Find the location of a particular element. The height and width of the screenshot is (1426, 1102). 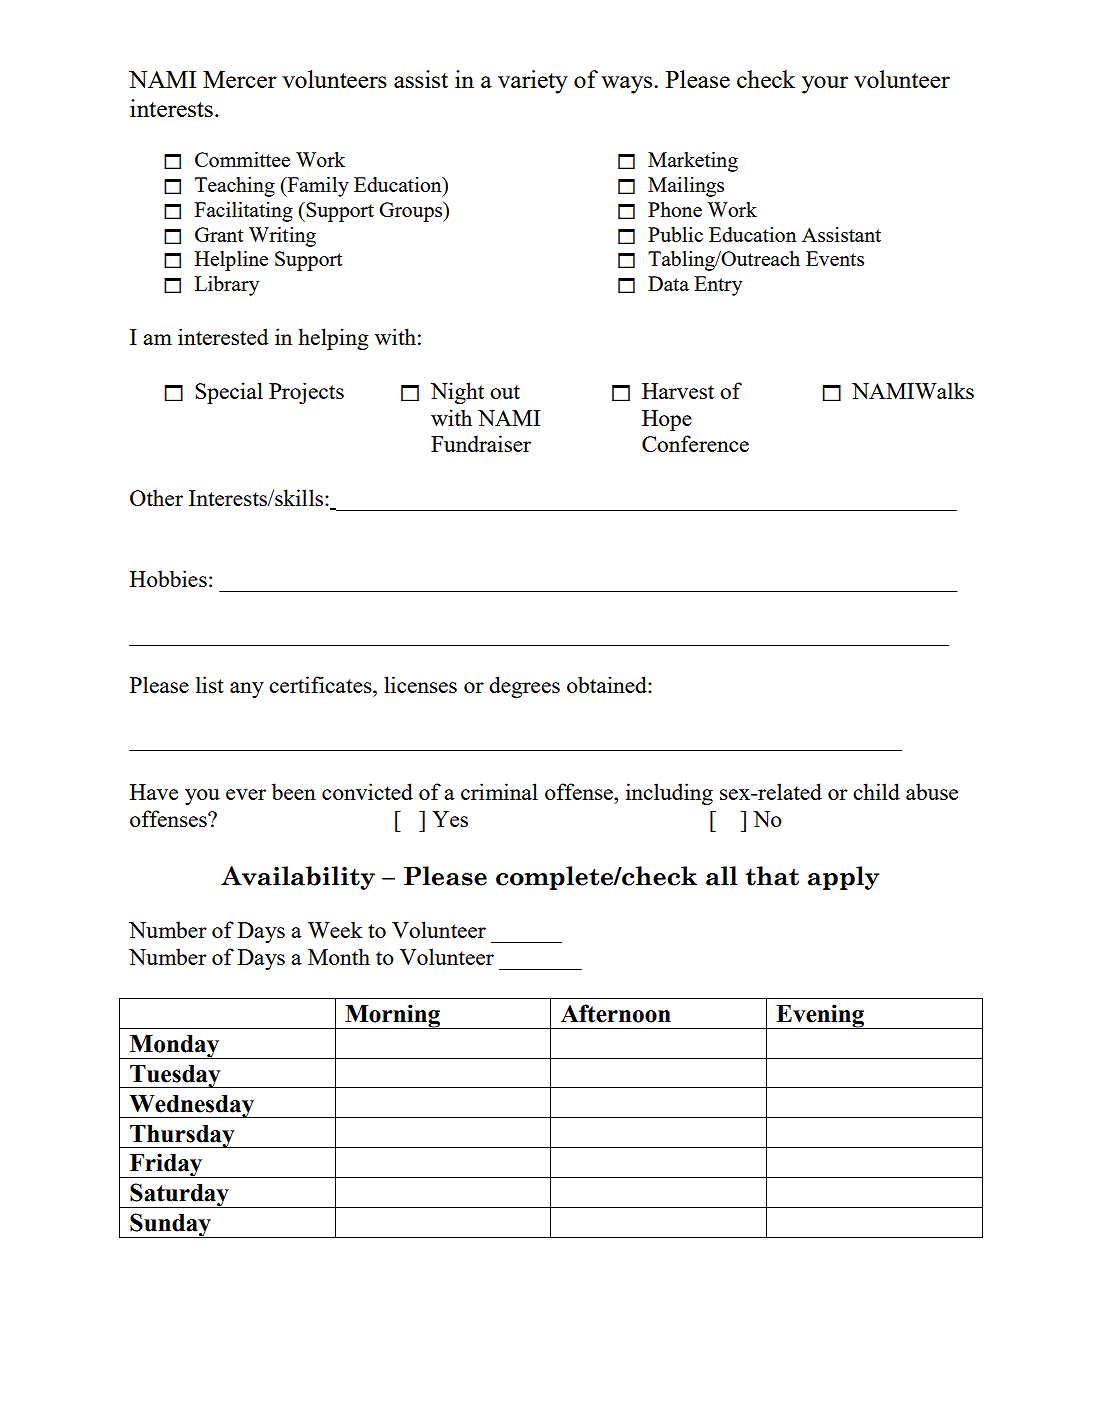

child is located at coordinates (876, 791).
